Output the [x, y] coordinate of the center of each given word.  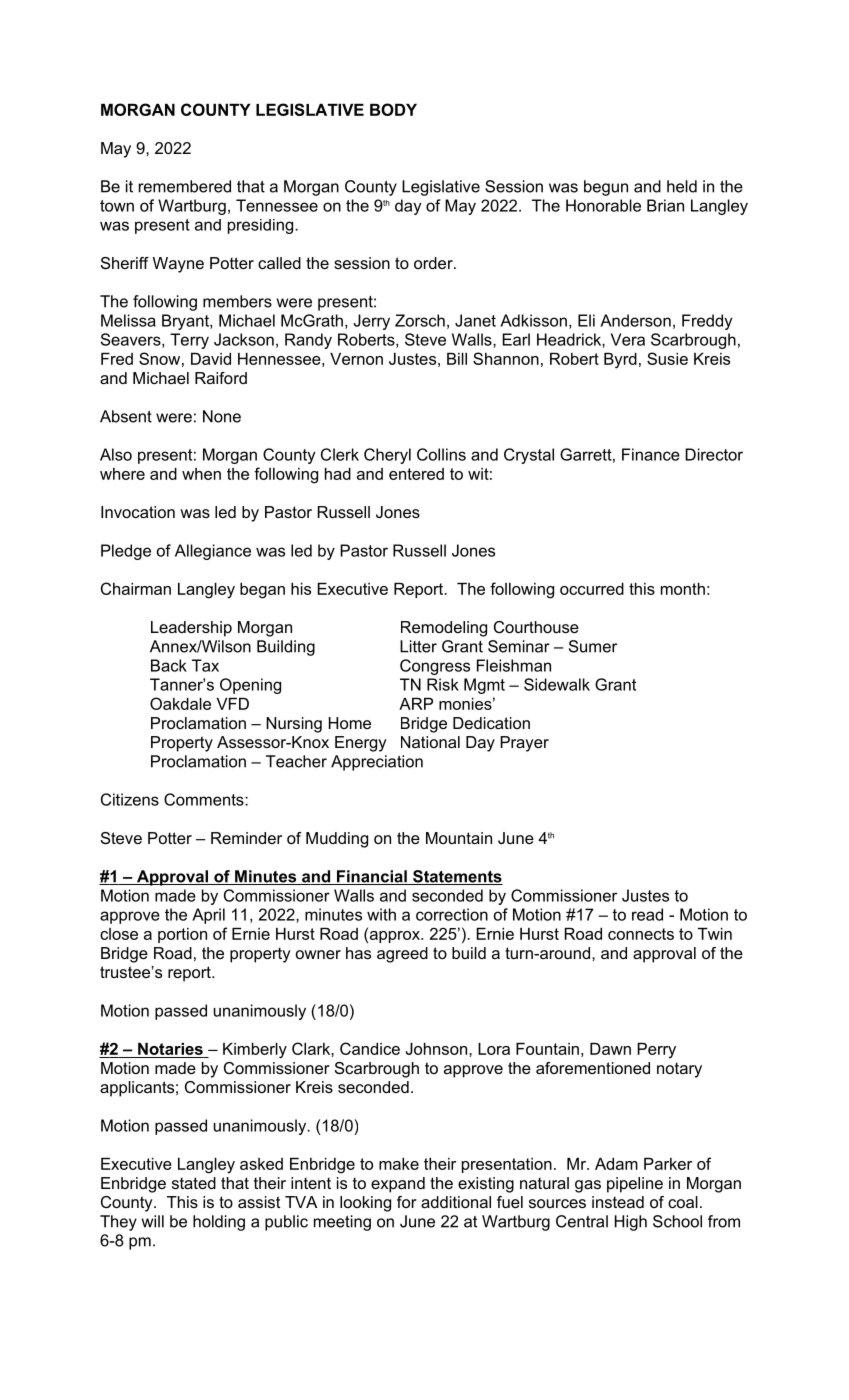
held [682, 186]
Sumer [593, 646]
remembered [185, 186]
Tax [205, 665]
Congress [435, 667]
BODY [393, 109]
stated [194, 1183]
